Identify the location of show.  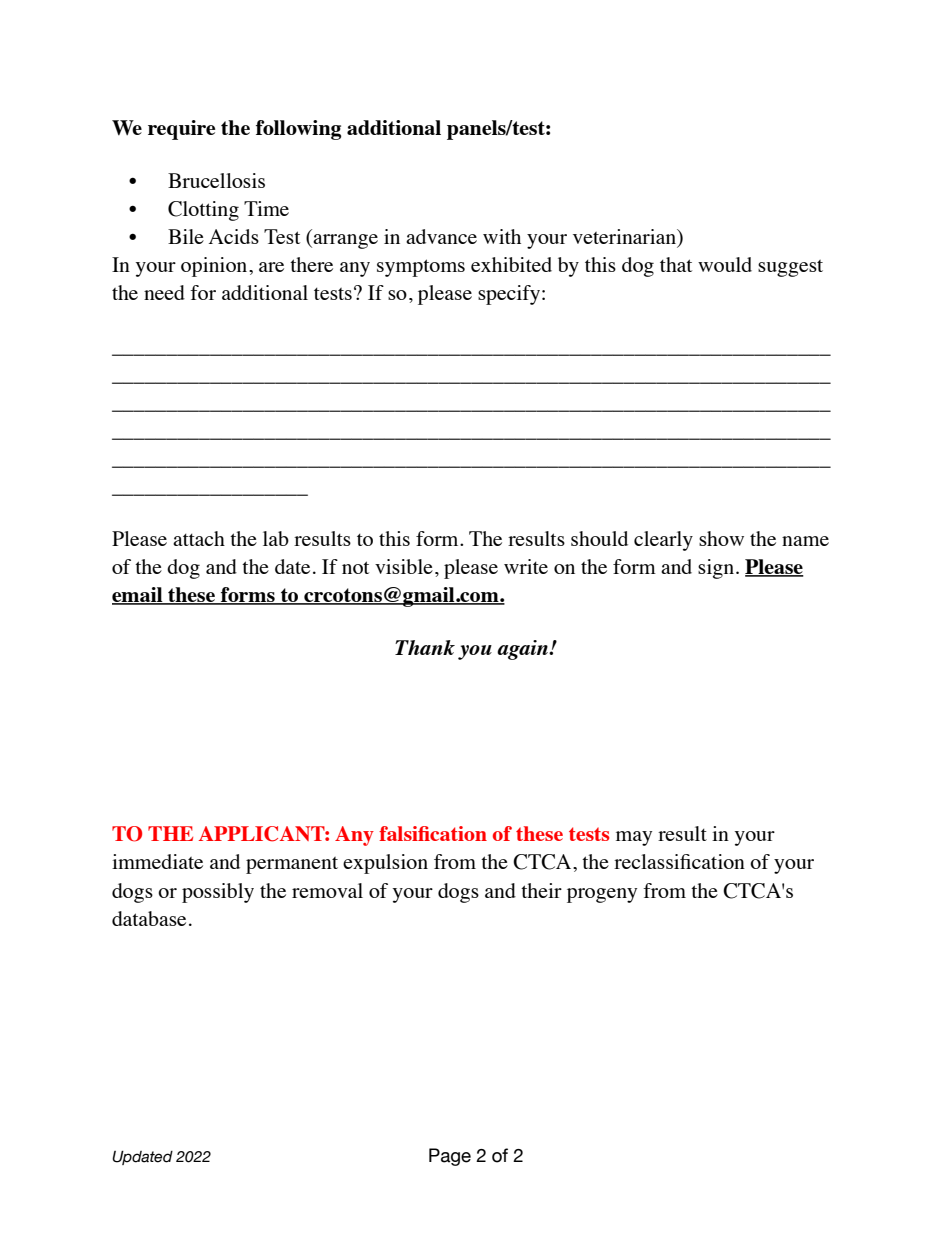
(721, 538).
